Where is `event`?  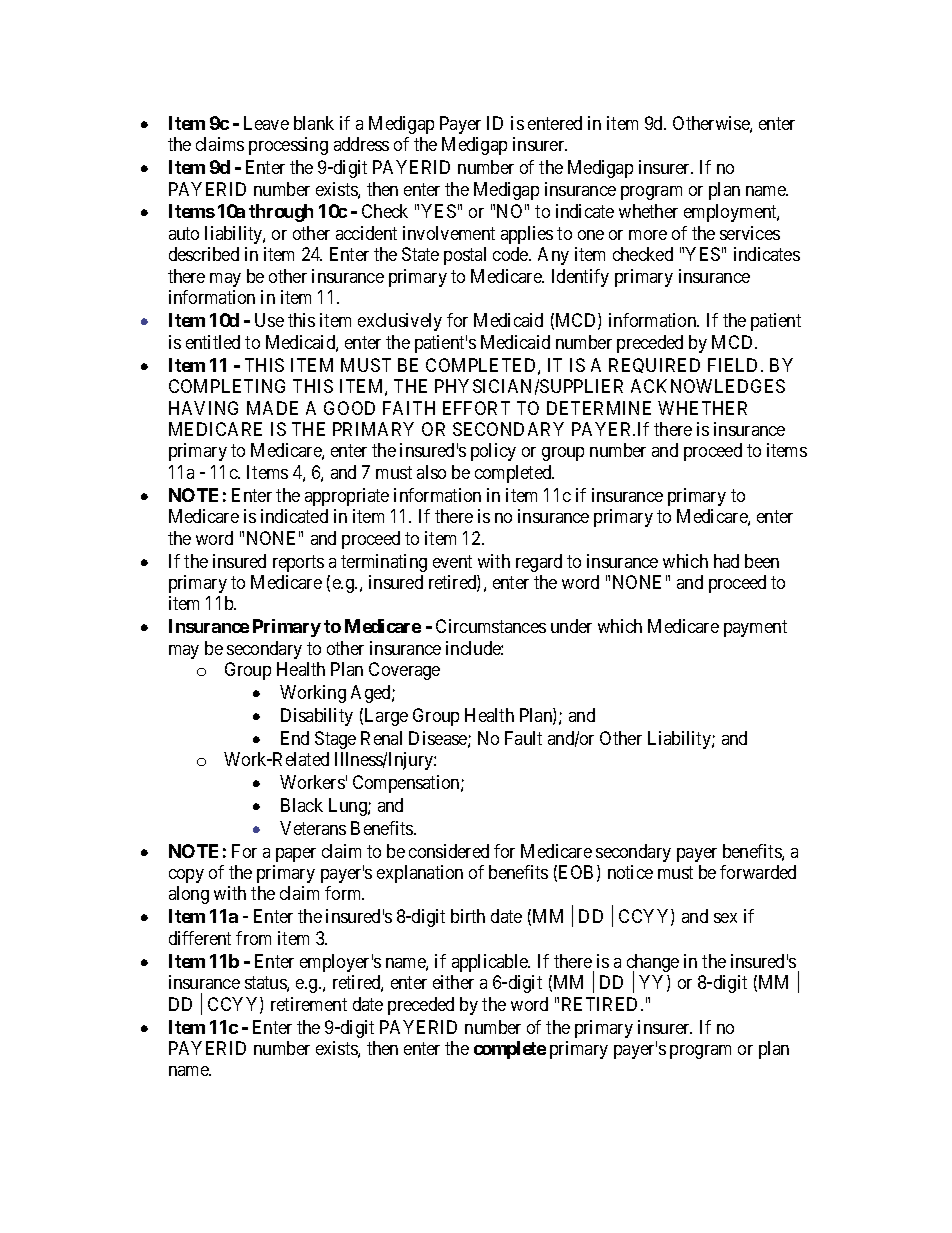 event is located at coordinates (452, 561).
